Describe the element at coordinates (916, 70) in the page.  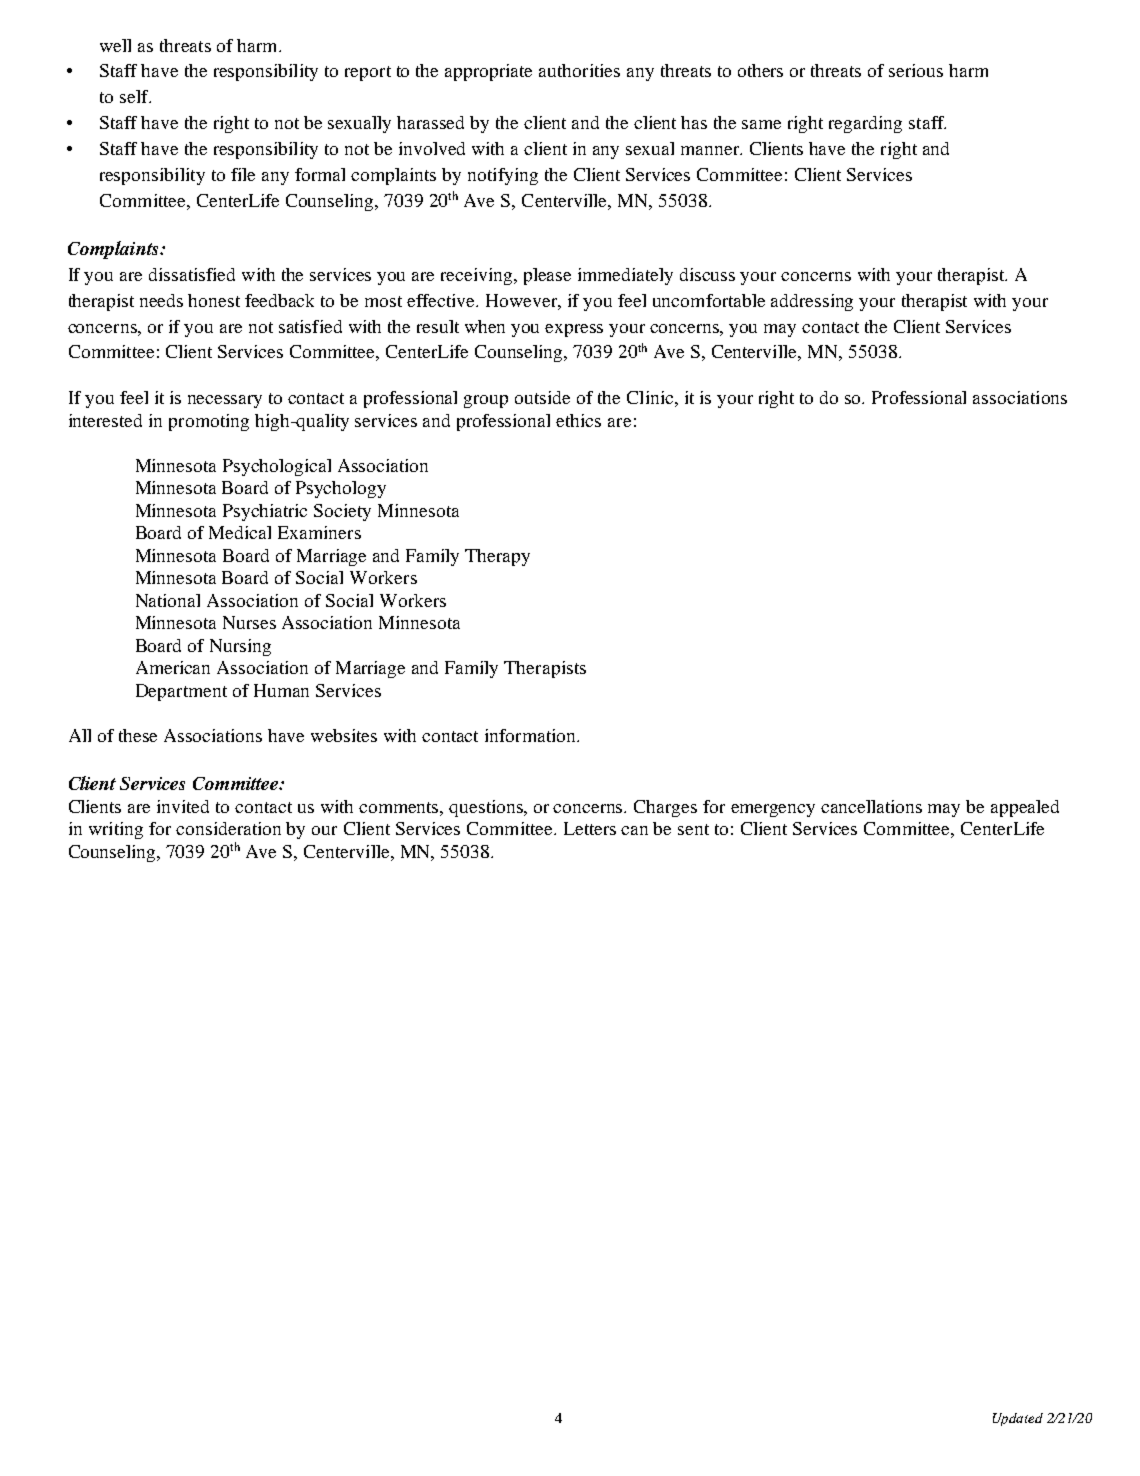
I see `serious` at that location.
